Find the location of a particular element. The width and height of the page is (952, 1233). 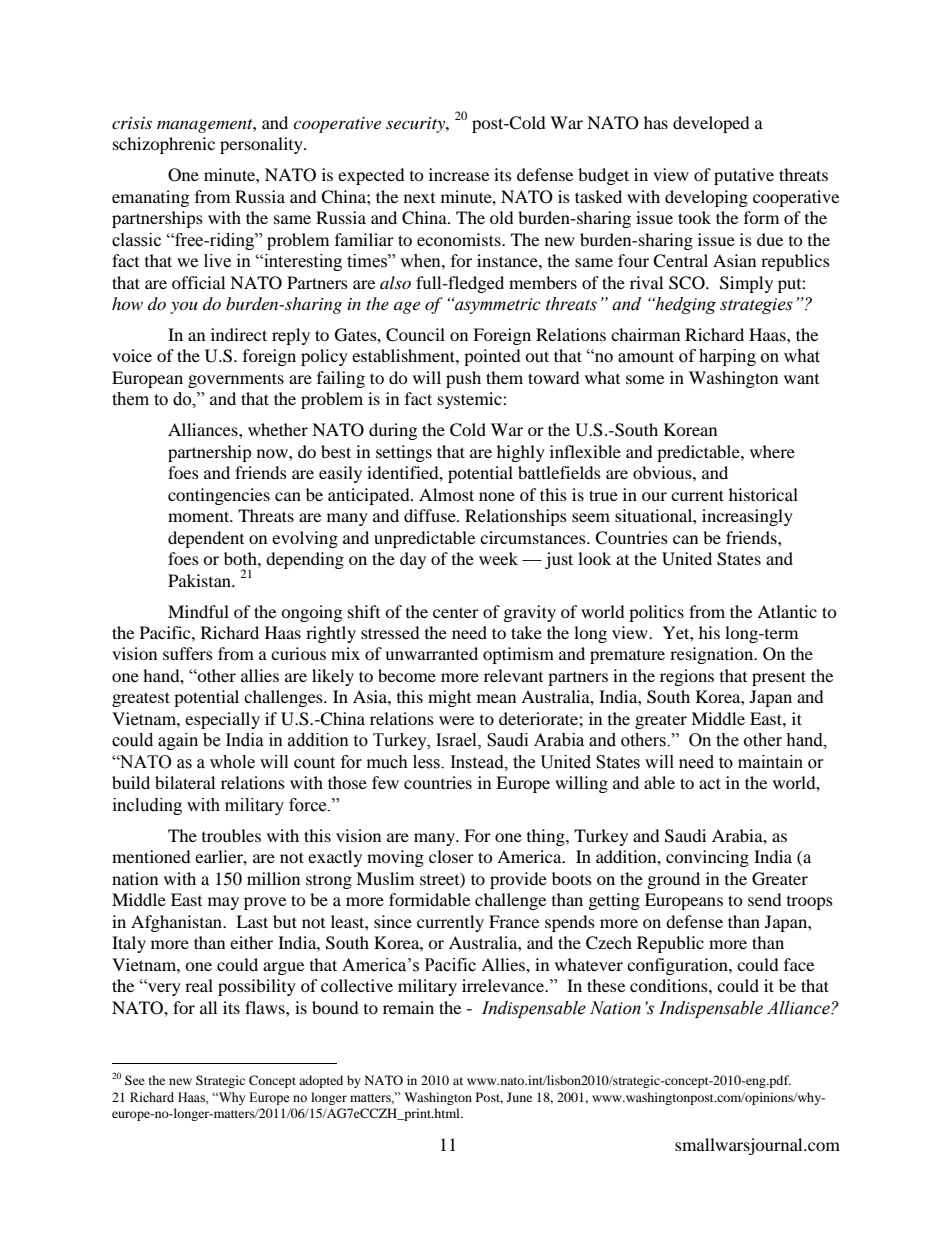

increase is located at coordinates (459, 174).
